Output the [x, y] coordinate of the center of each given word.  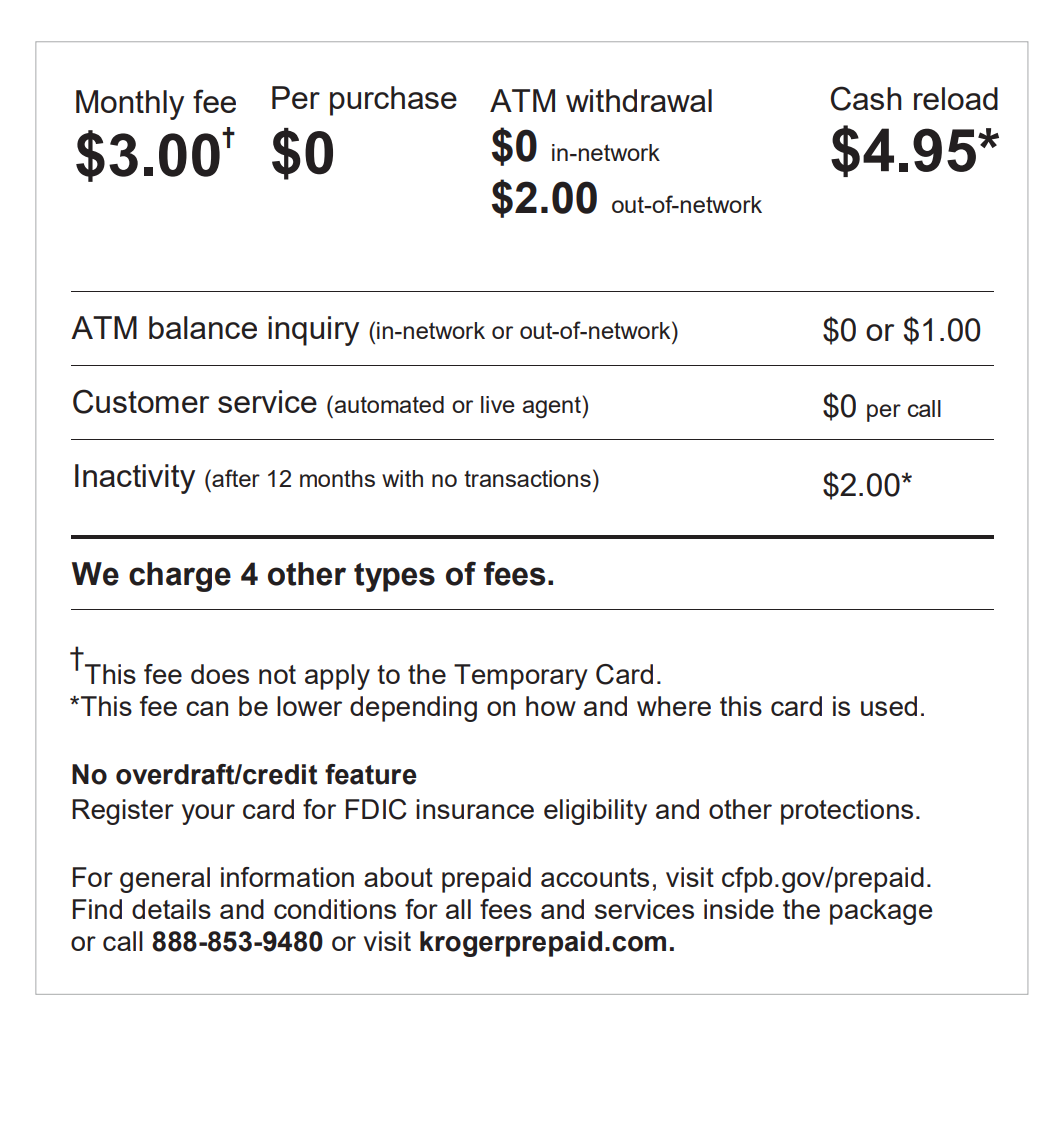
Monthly [130, 105]
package [881, 912]
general [165, 880]
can [207, 708]
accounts [595, 877]
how [551, 706]
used [889, 706]
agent [552, 407]
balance [203, 327]
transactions [527, 478]
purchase [393, 101]
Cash [866, 98]
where [674, 706]
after [235, 478]
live [498, 404]
